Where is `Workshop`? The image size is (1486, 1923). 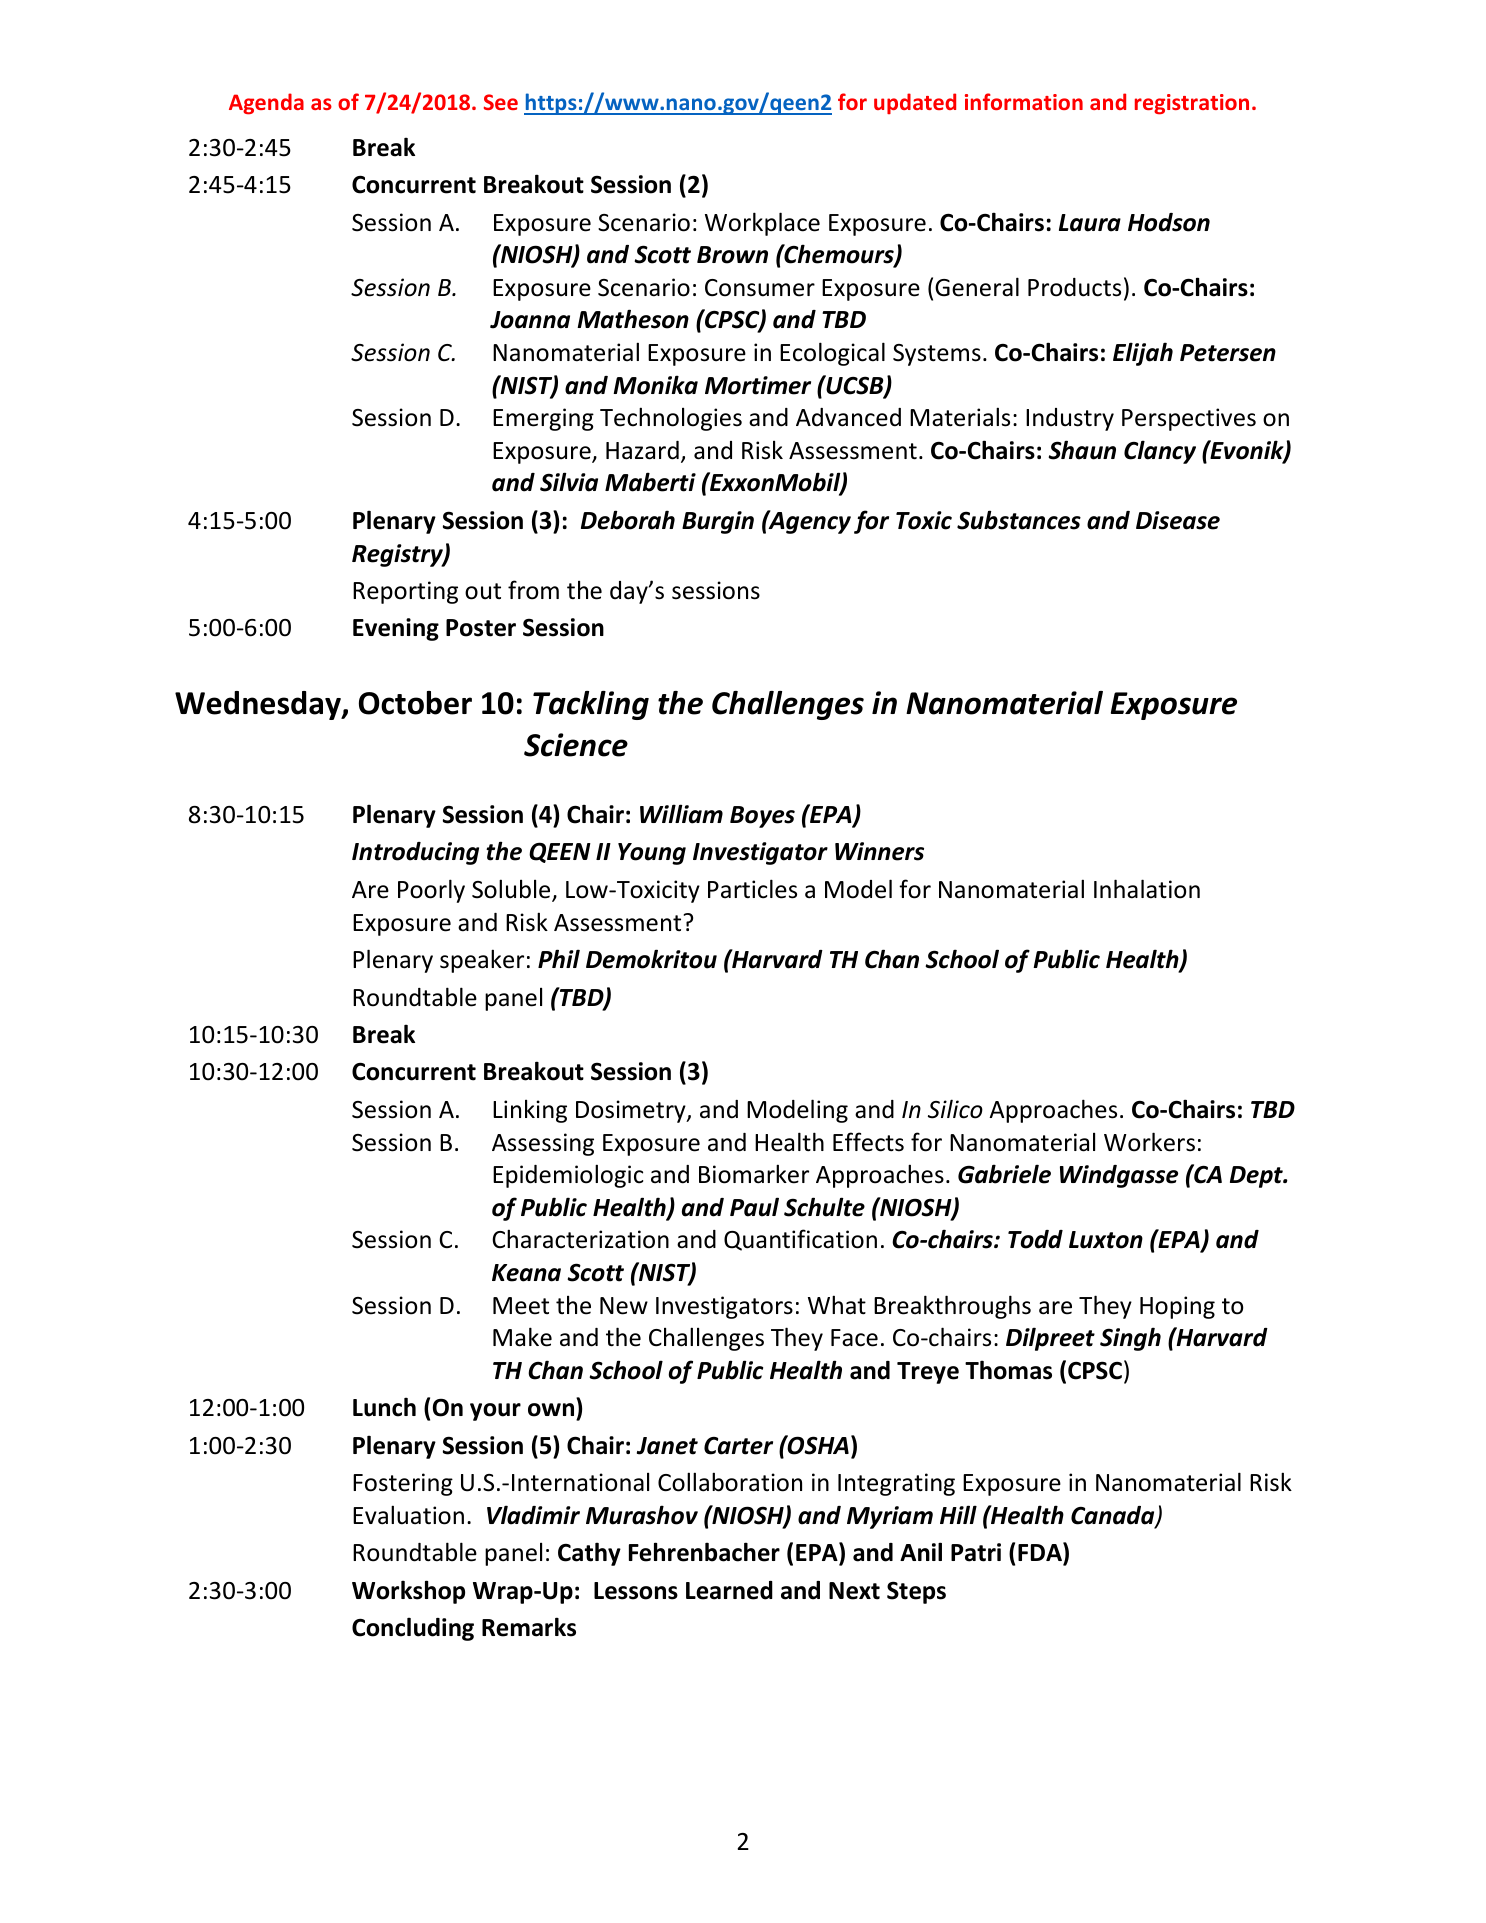
Workshop is located at coordinates (408, 1592).
